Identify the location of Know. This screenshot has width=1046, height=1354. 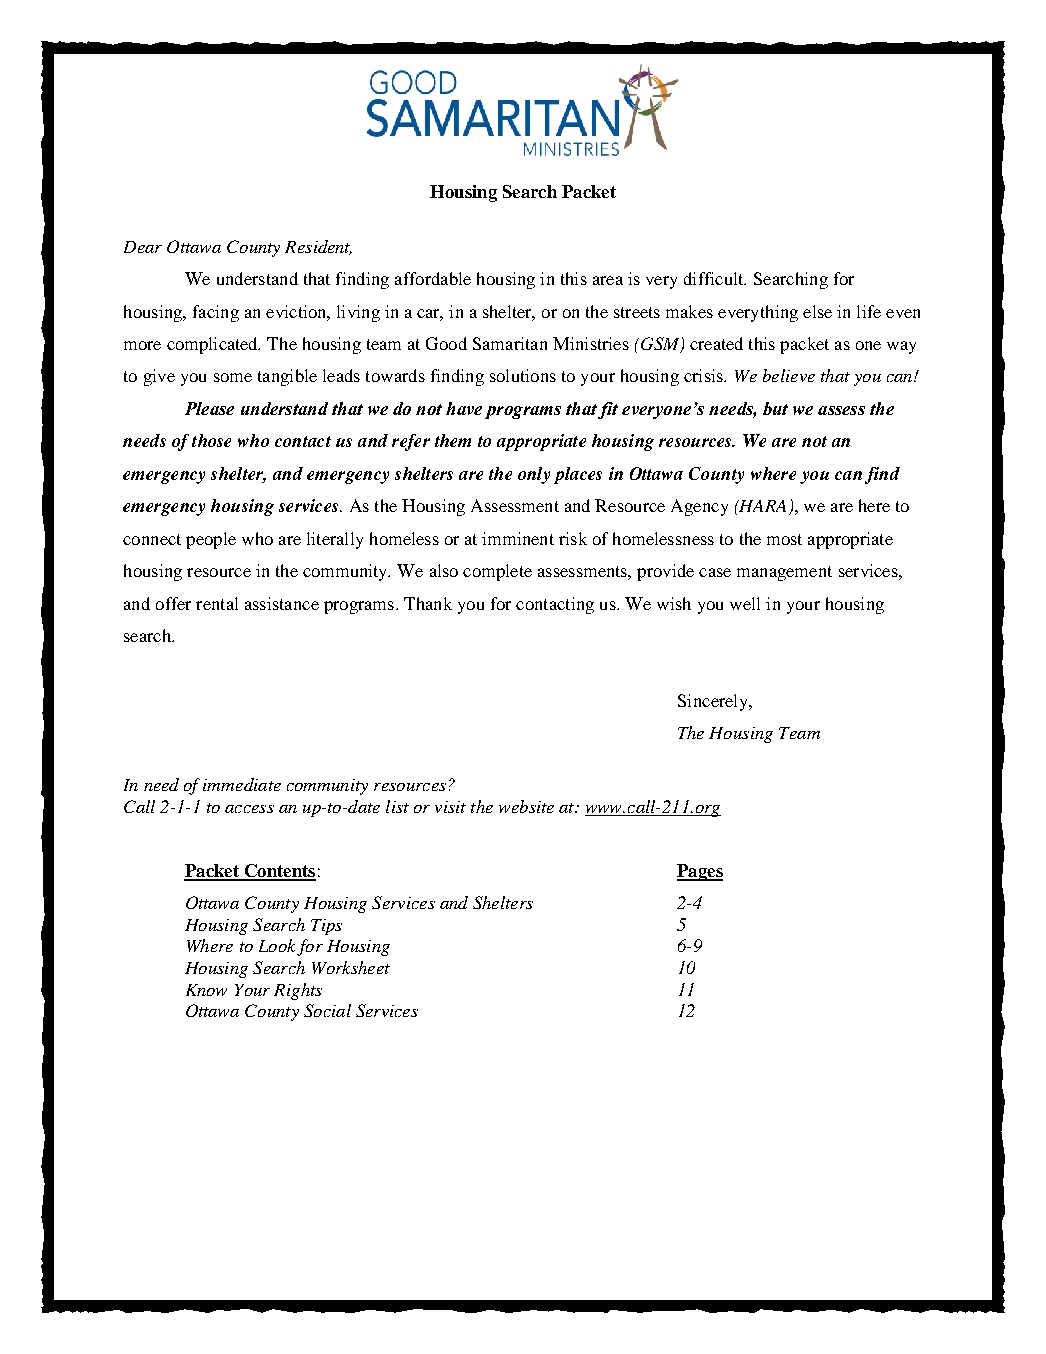
(206, 990).
